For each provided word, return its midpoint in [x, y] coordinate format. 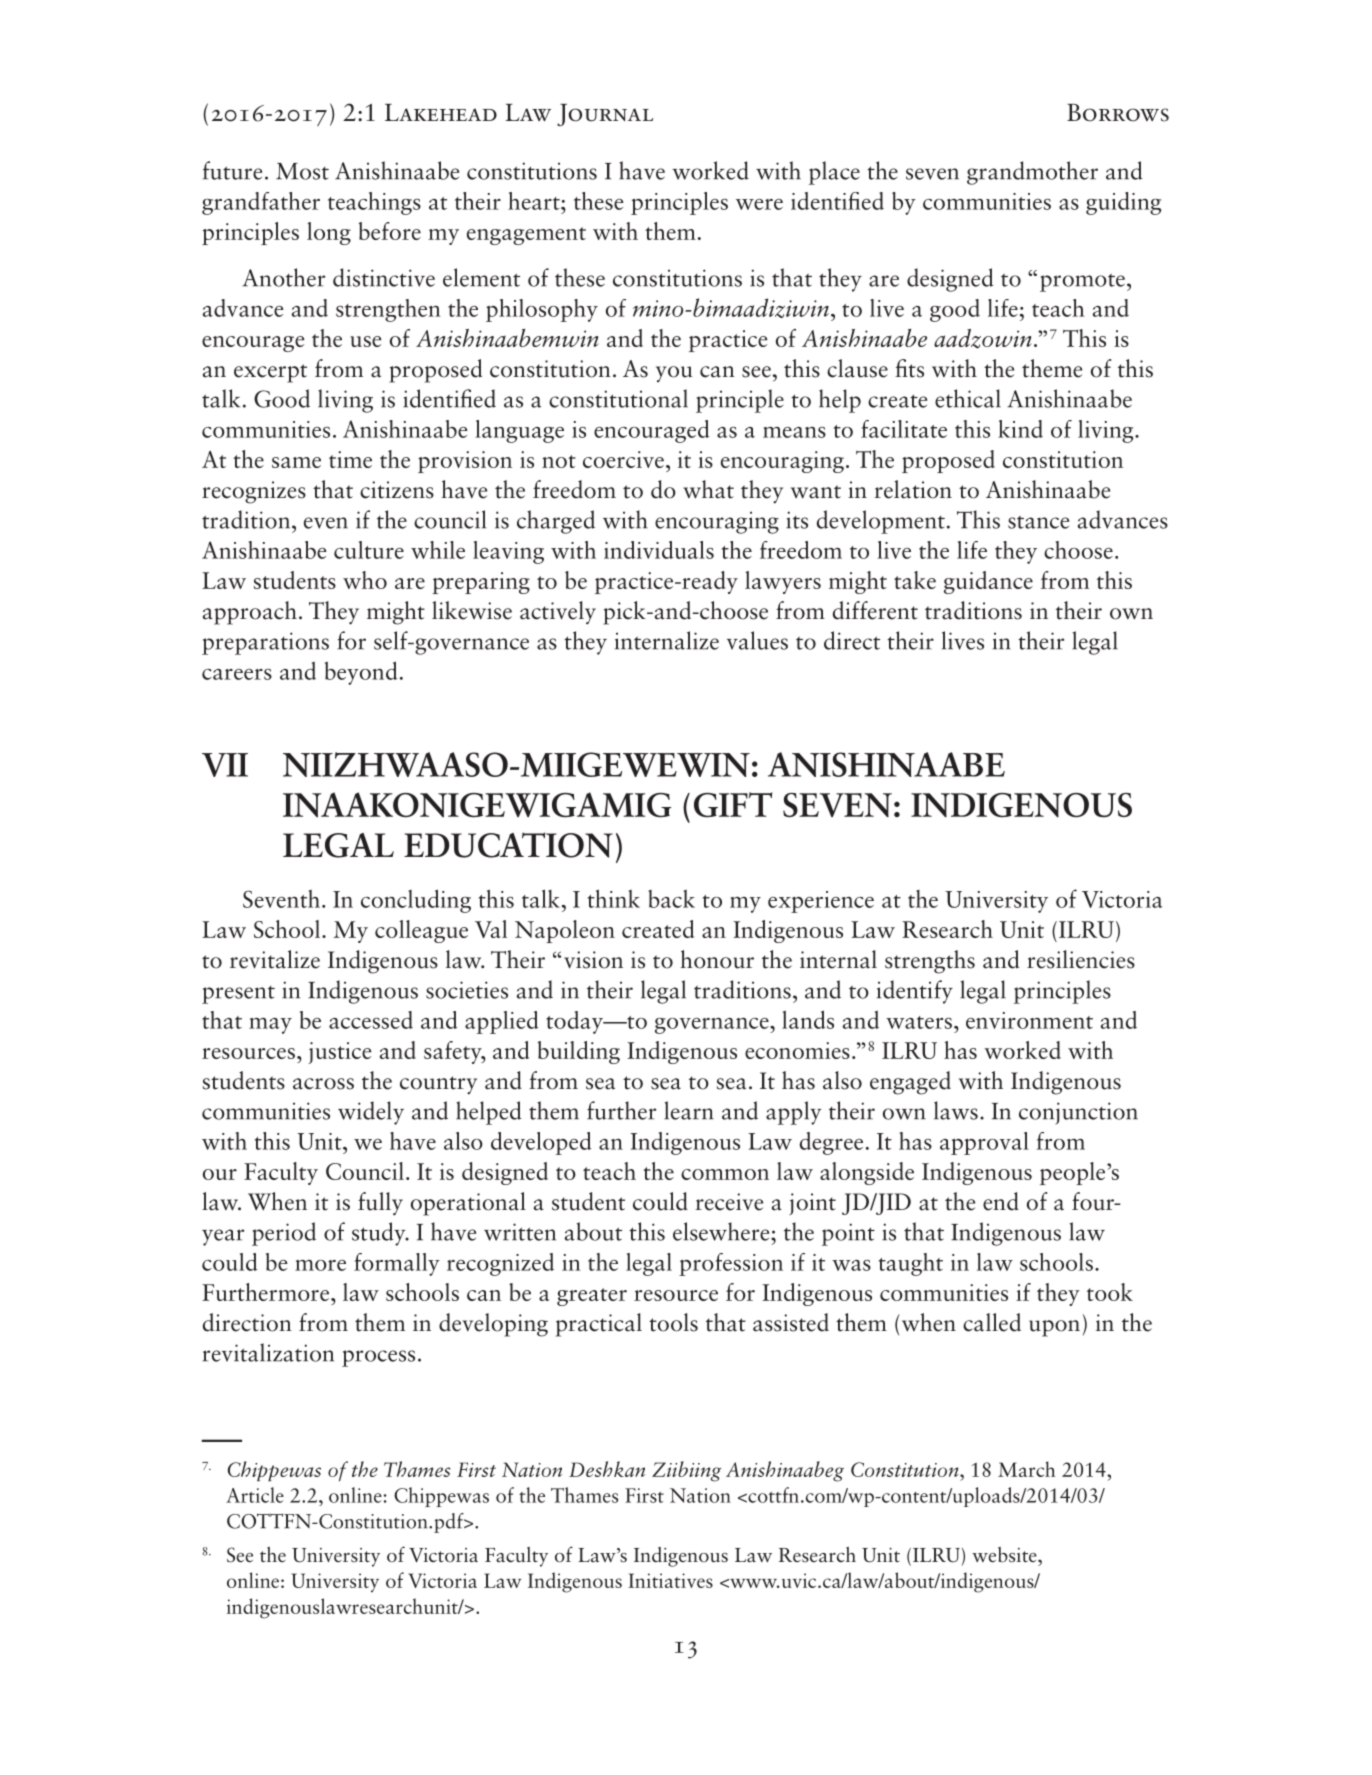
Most [302, 171]
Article [255, 1495]
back [671, 899]
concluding [416, 901]
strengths [930, 962]
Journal [605, 115]
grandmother [1032, 173]
